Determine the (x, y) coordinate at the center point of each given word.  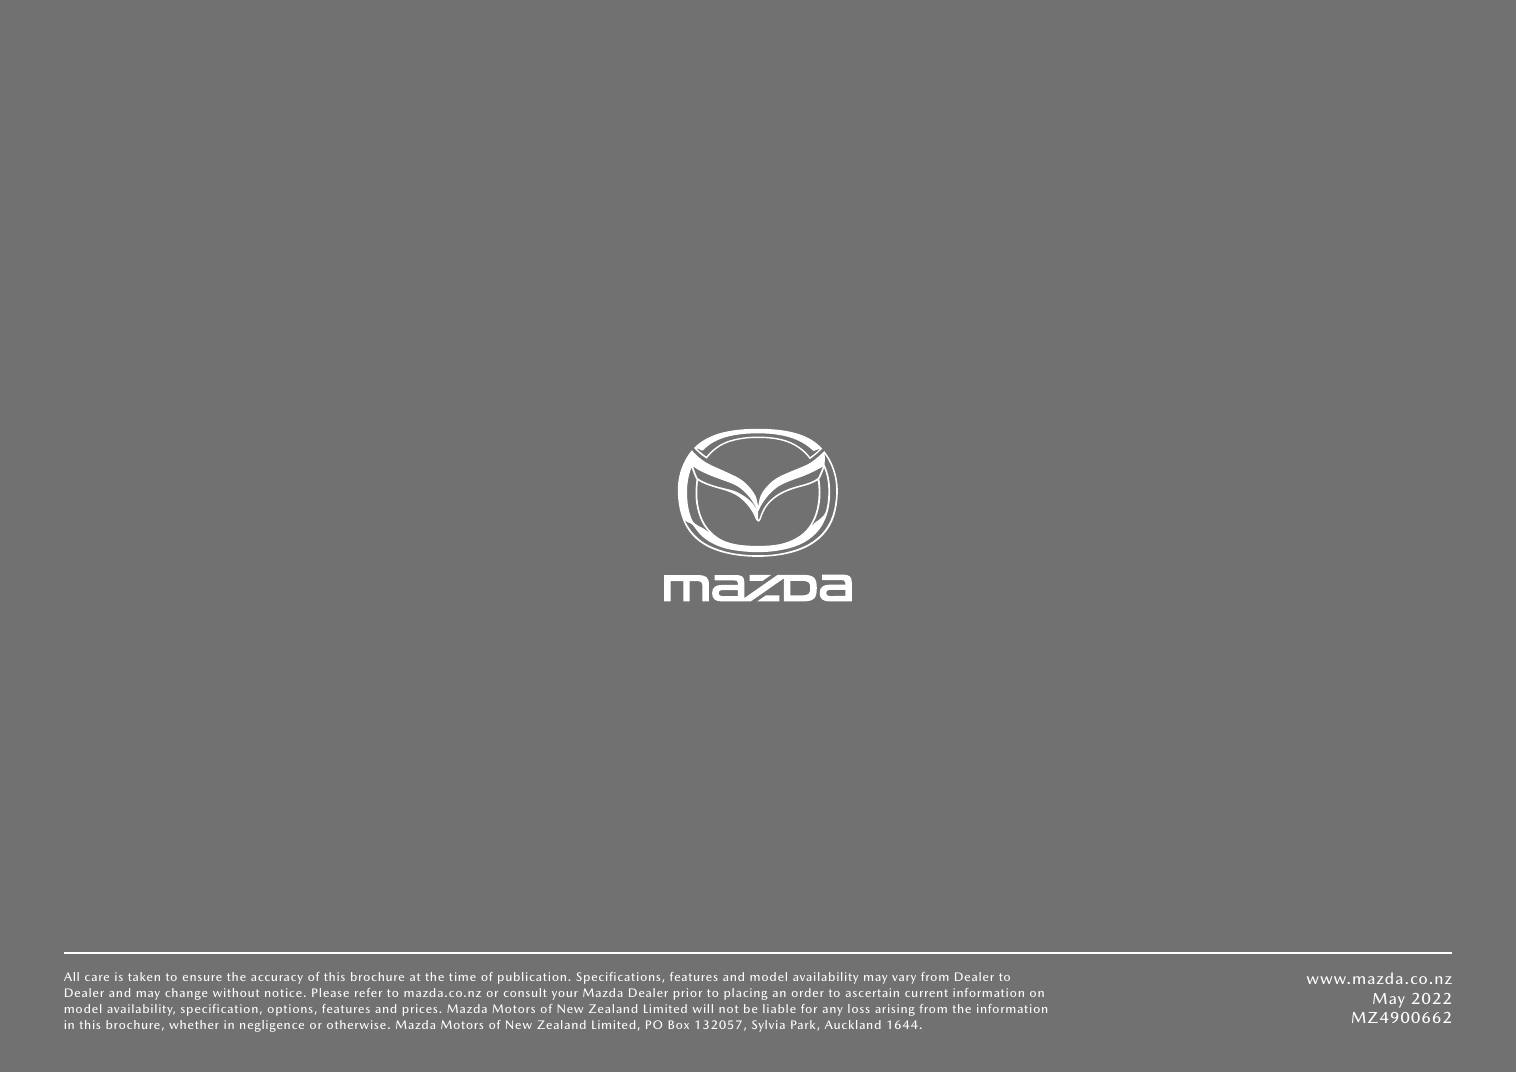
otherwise (356, 1024)
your (565, 995)
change (186, 994)
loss (859, 1008)
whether (194, 1024)
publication (532, 978)
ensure (202, 978)
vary (904, 979)
